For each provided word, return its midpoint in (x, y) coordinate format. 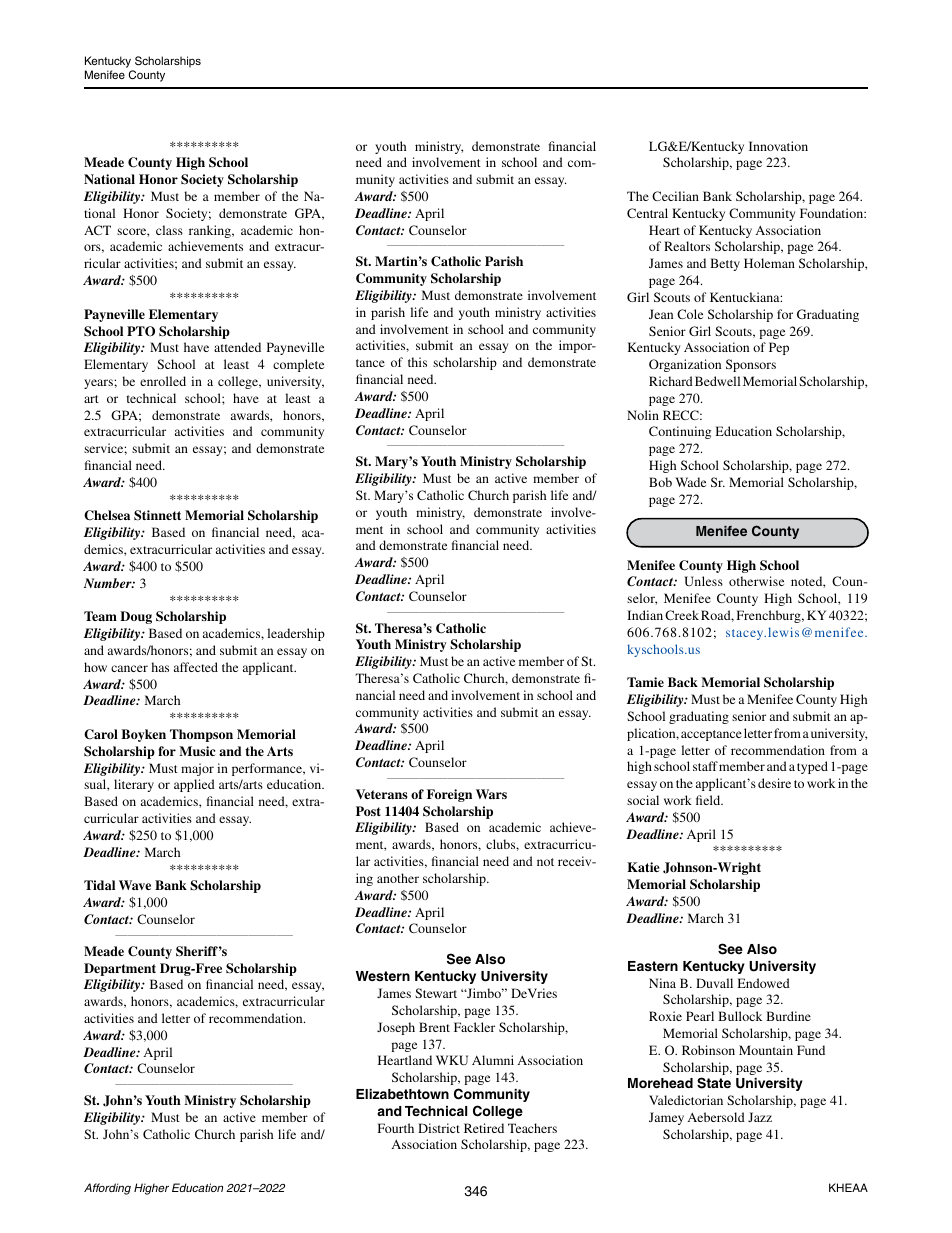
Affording (107, 1189)
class (169, 230)
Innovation (778, 146)
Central (647, 213)
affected (196, 667)
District (439, 1128)
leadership (296, 634)
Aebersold (716, 1117)
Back (683, 682)
